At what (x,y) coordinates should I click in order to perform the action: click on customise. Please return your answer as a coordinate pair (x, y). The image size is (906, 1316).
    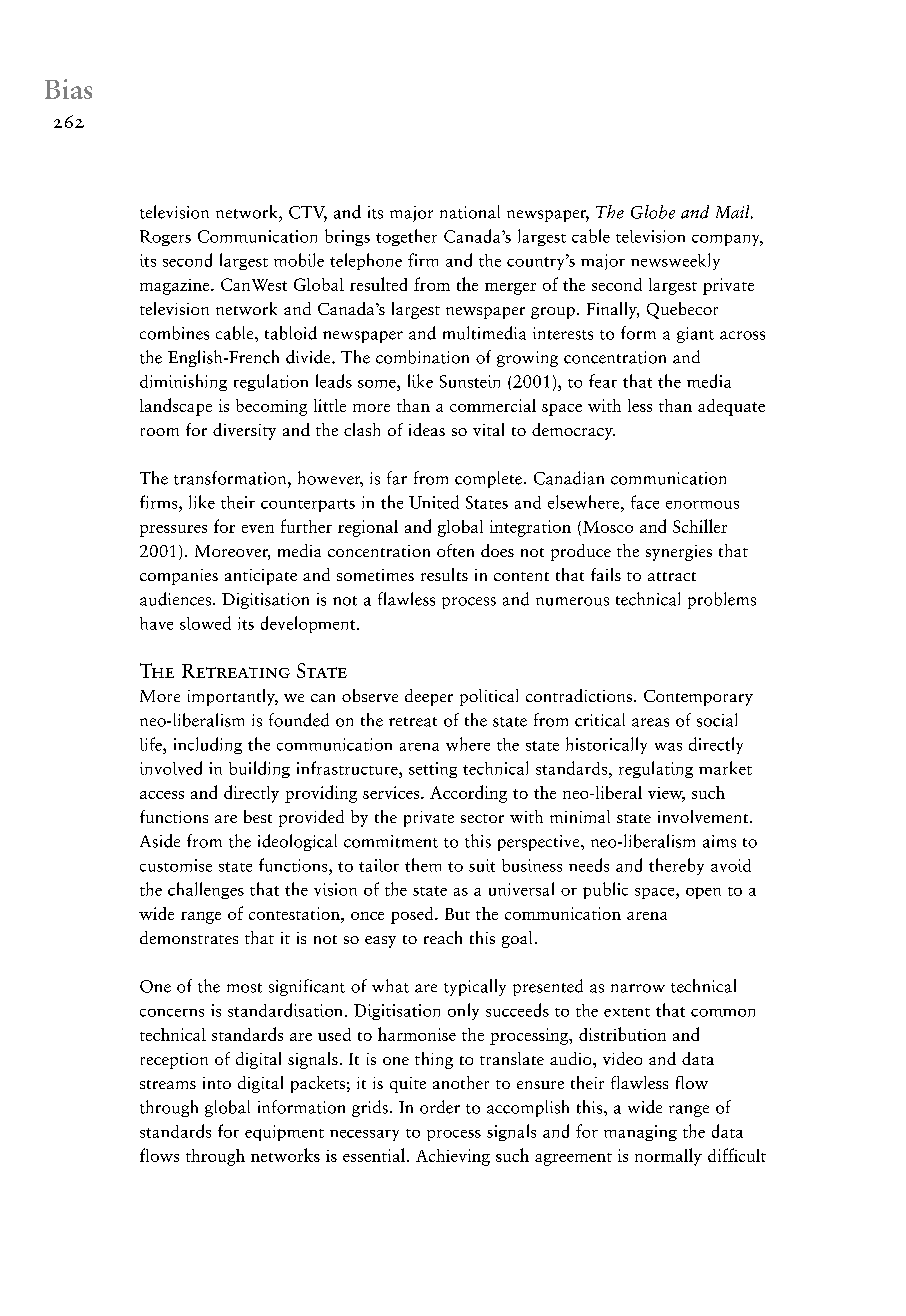
    Looking at the image, I should click on (176, 865).
